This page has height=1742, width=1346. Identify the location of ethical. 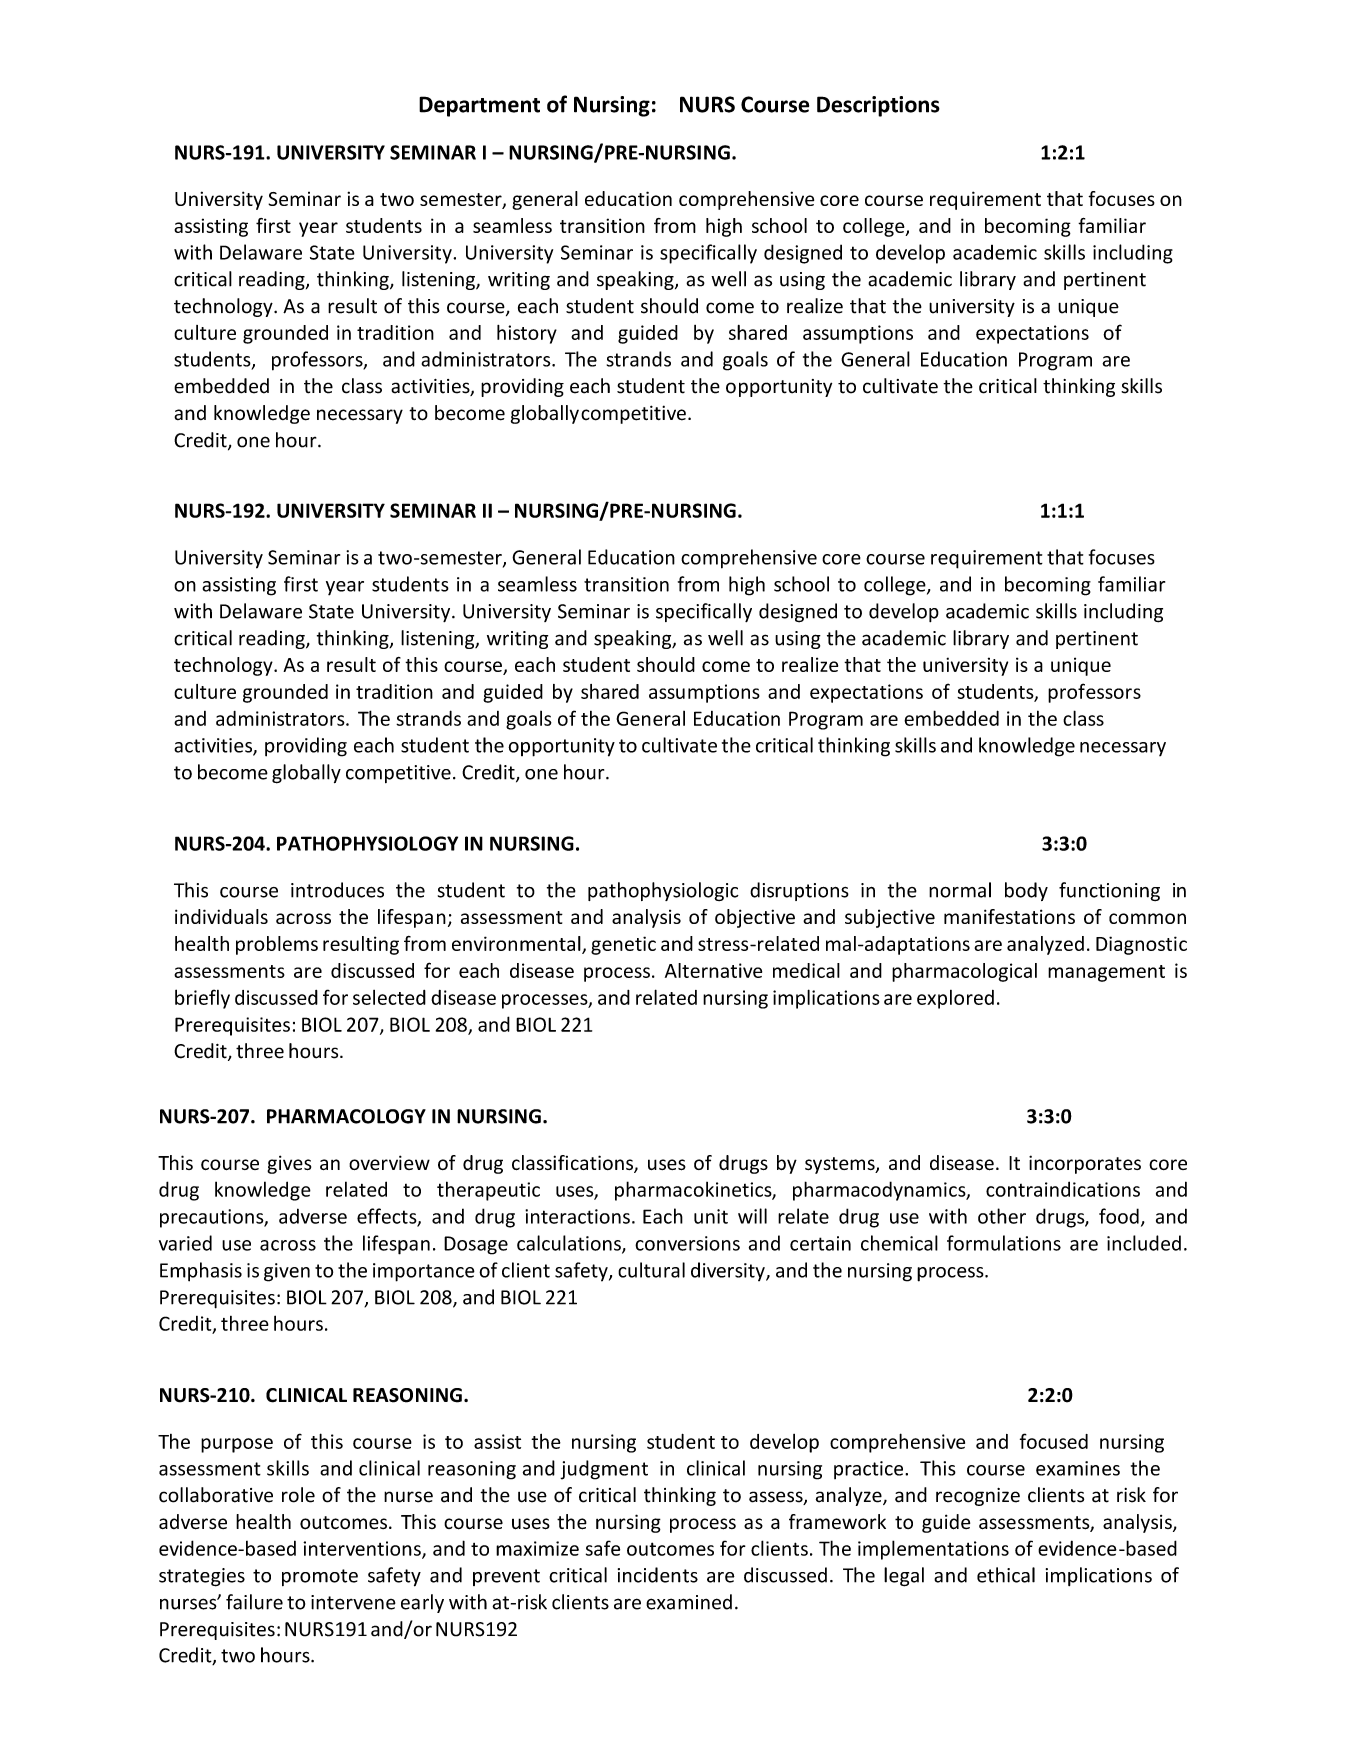
(1006, 1575).
